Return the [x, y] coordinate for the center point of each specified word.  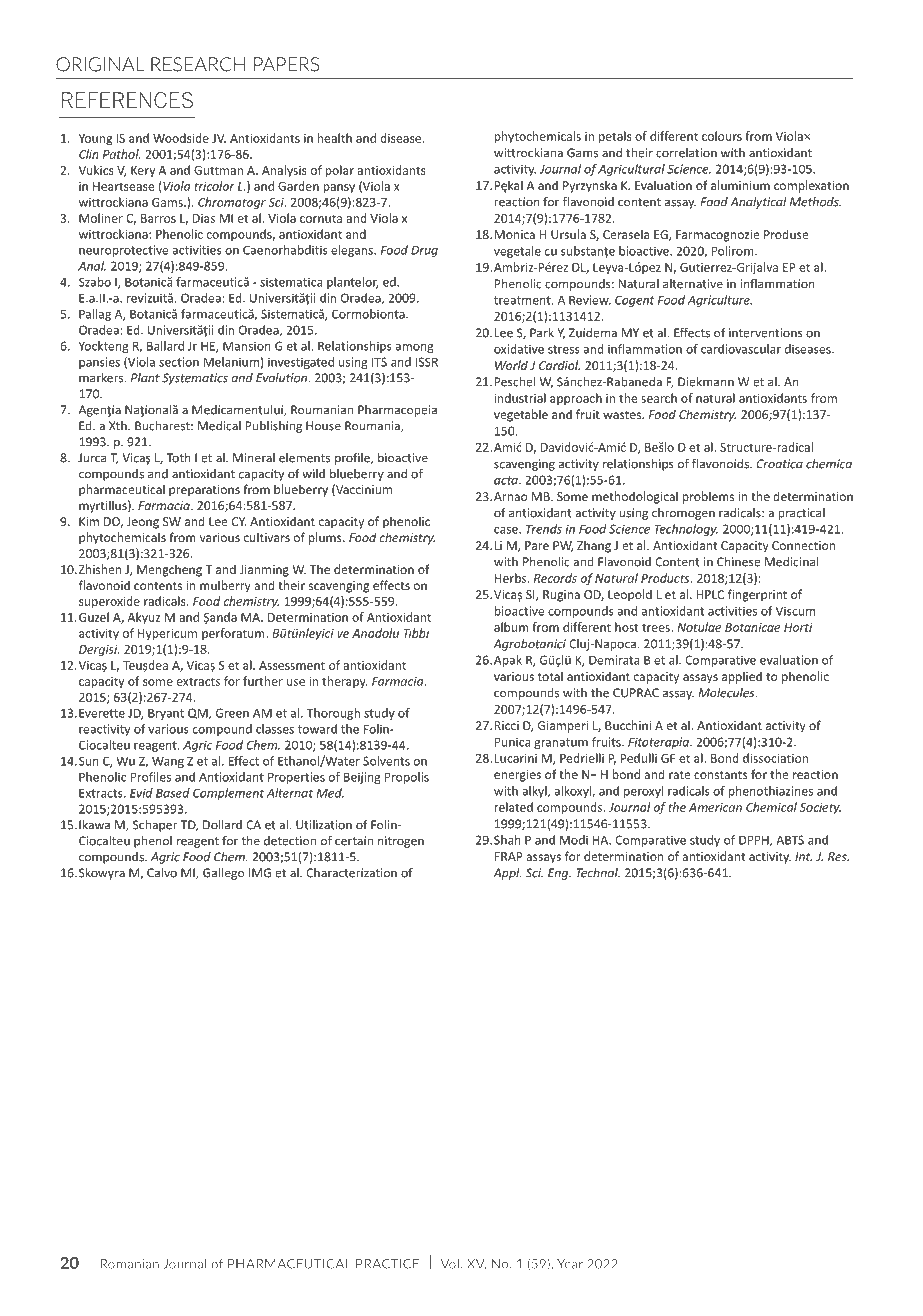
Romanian [129, 1264]
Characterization [351, 873]
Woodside [181, 138]
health [334, 138]
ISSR [427, 362]
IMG [260, 873]
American [715, 807]
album [511, 627]
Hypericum [167, 634]
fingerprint [757, 595]
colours [722, 136]
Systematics [195, 379]
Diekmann [706, 382]
